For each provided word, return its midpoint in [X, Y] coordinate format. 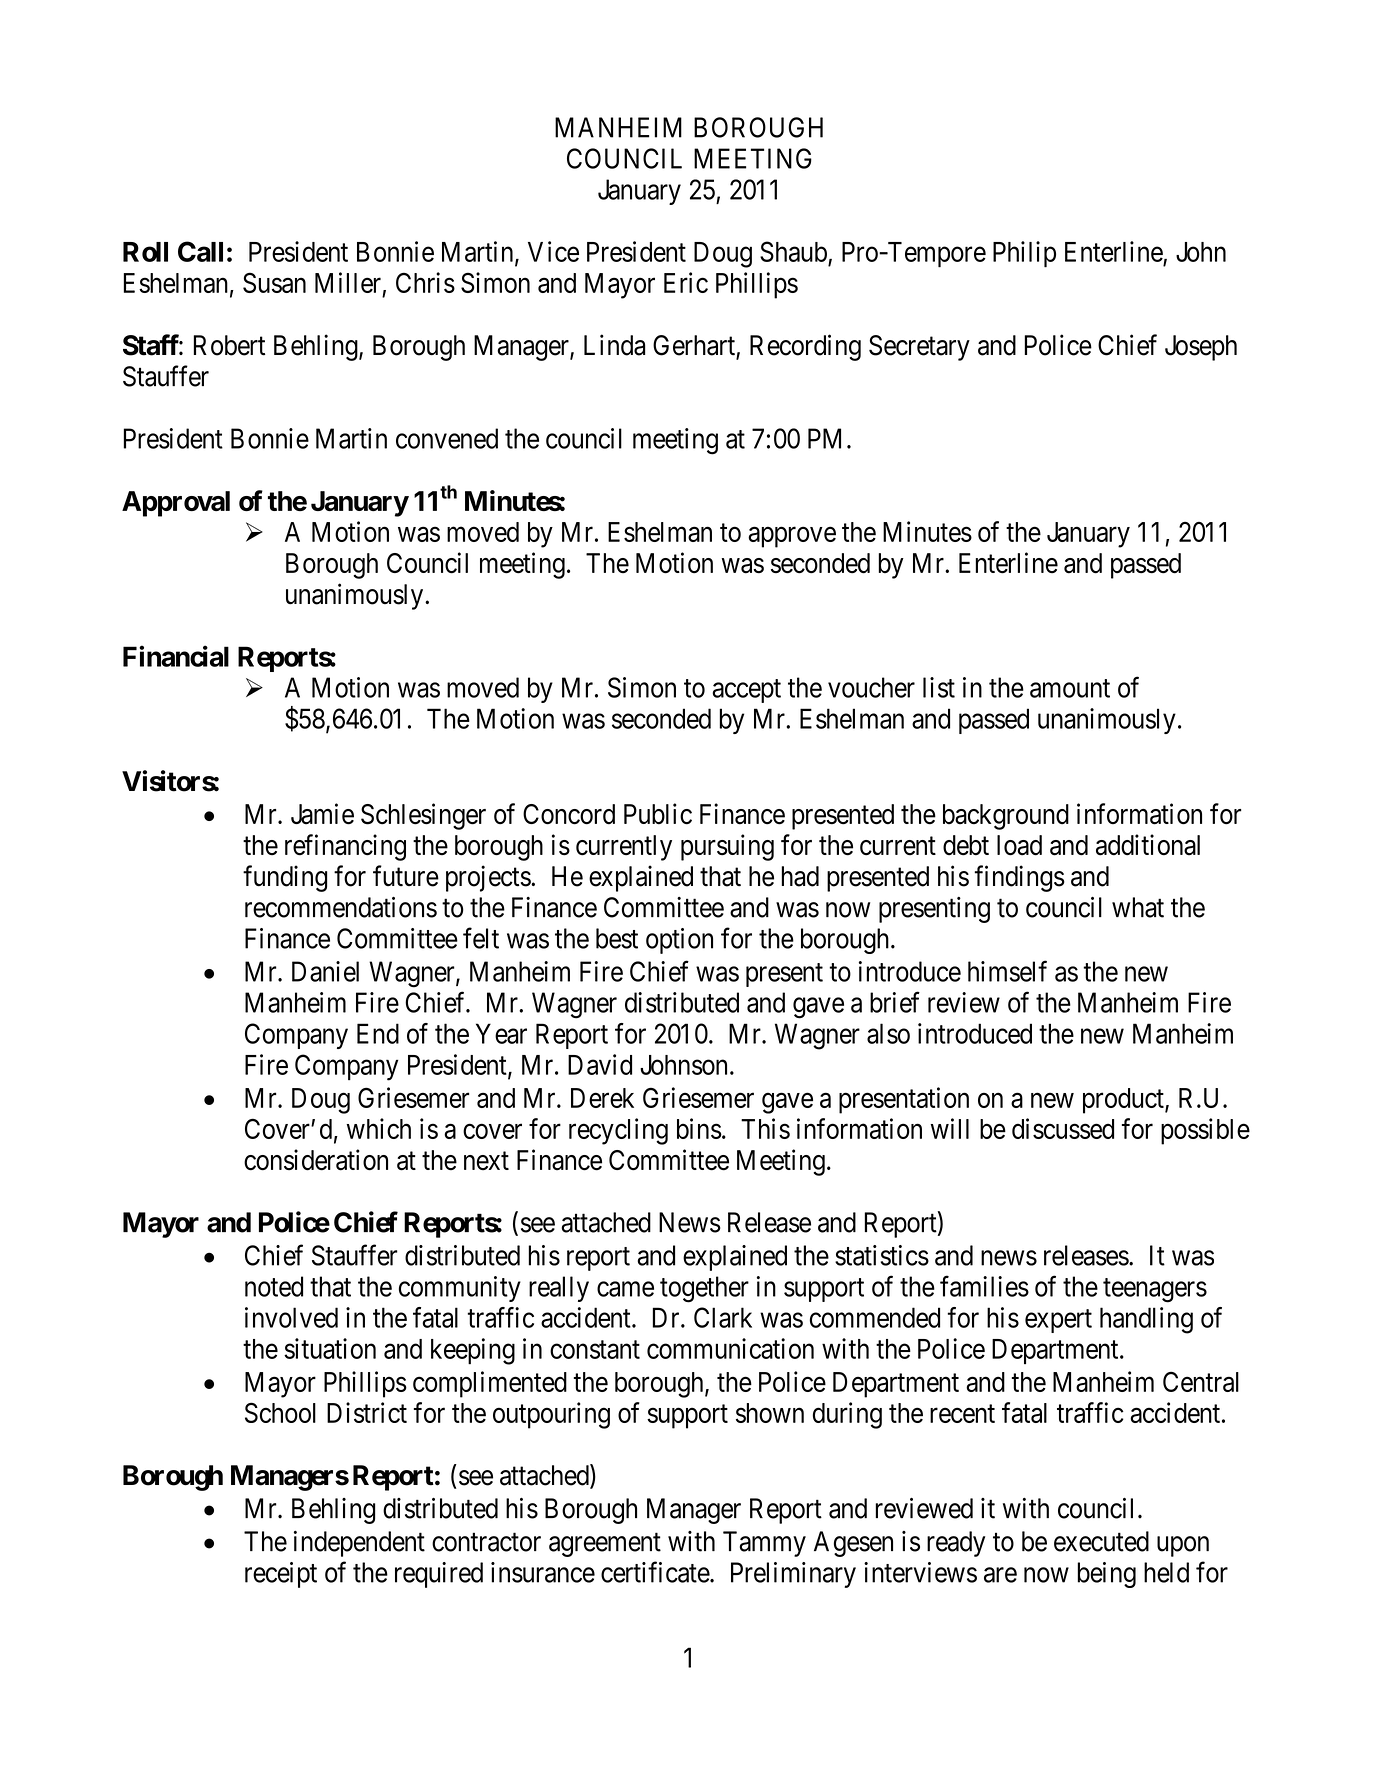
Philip [1024, 254]
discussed [1063, 1128]
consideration [316, 1160]
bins [699, 1128]
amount [1070, 688]
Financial [176, 656]
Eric [686, 282]
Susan [274, 282]
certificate [656, 1572]
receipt [281, 1575]
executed [1101, 1541]
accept [746, 691]
